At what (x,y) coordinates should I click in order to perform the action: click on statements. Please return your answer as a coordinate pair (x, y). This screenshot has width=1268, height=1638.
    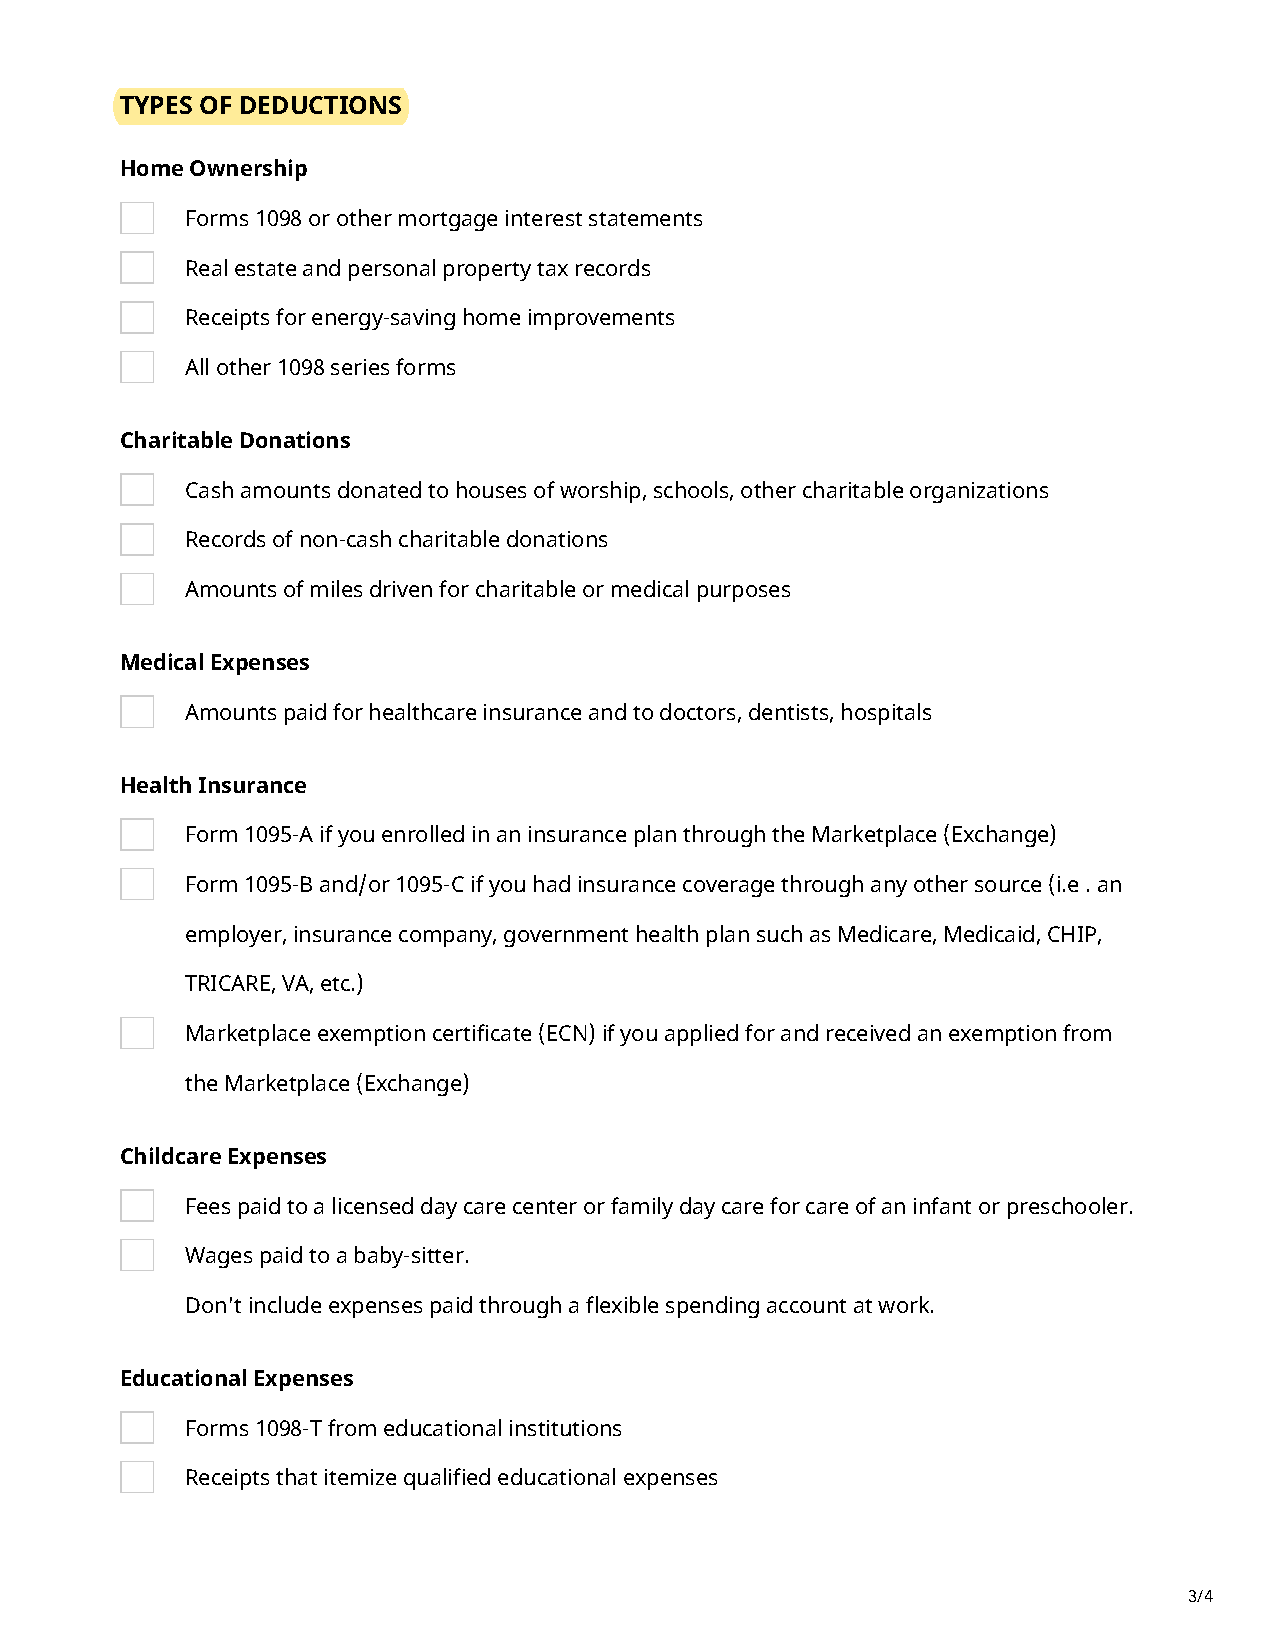
    Looking at the image, I should click on (645, 219).
